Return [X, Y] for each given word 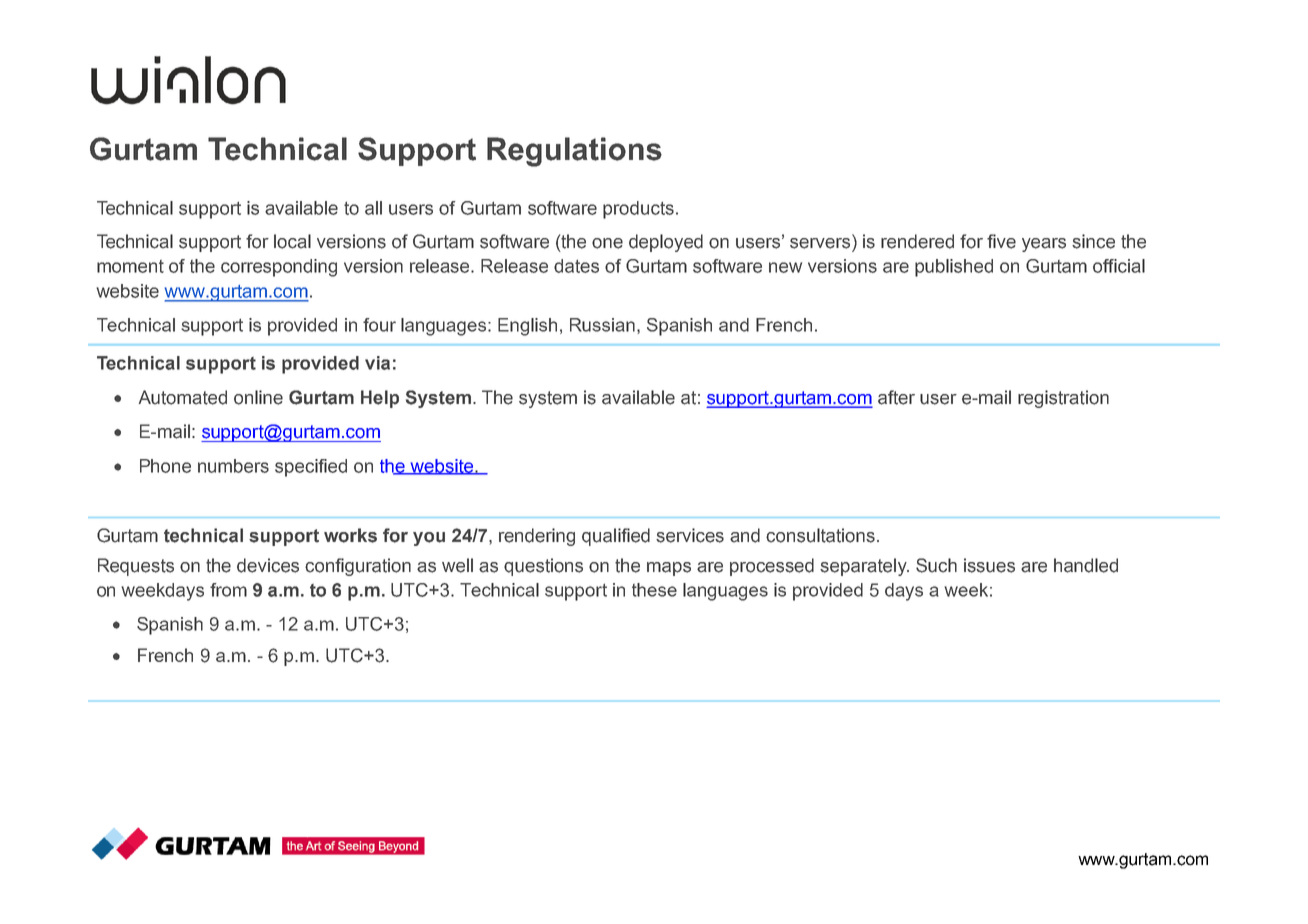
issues [989, 565]
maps [669, 569]
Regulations [574, 152]
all [373, 208]
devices [268, 565]
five [1001, 241]
